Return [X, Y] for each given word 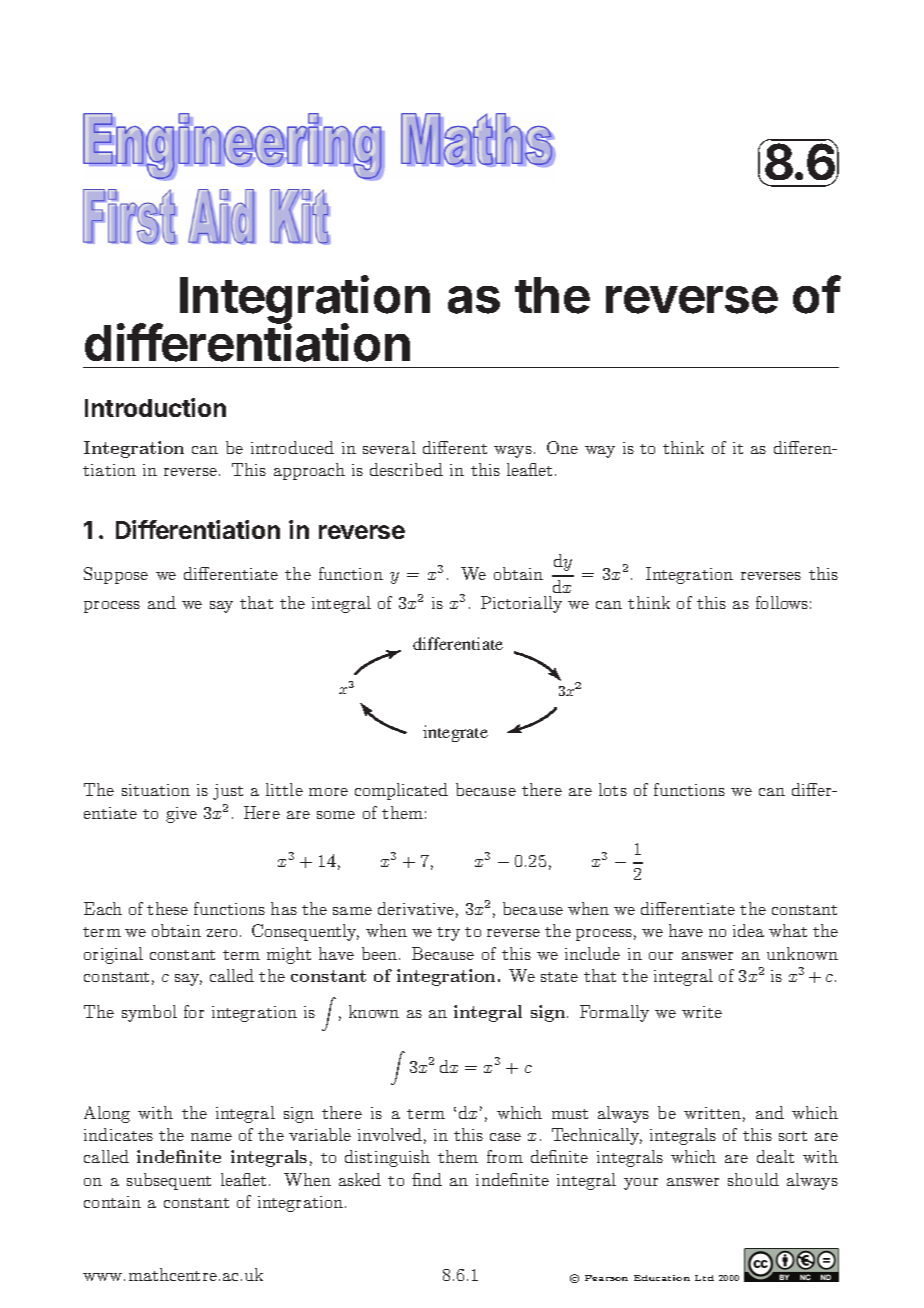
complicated [401, 791]
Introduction [155, 407]
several [389, 447]
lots [613, 789]
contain [112, 1202]
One [562, 447]
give [181, 815]
